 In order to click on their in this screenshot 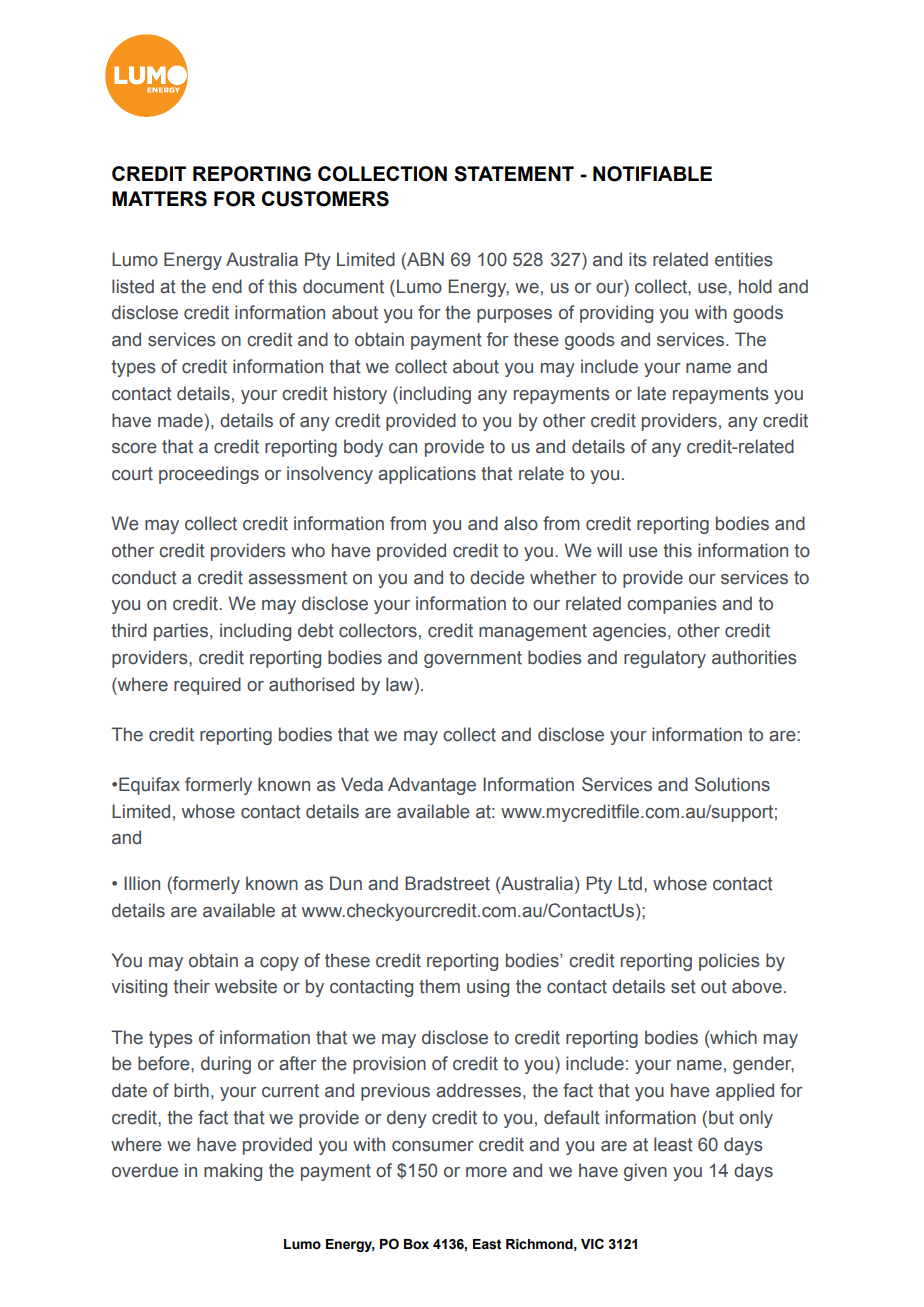, I will do `click(191, 986)`.
